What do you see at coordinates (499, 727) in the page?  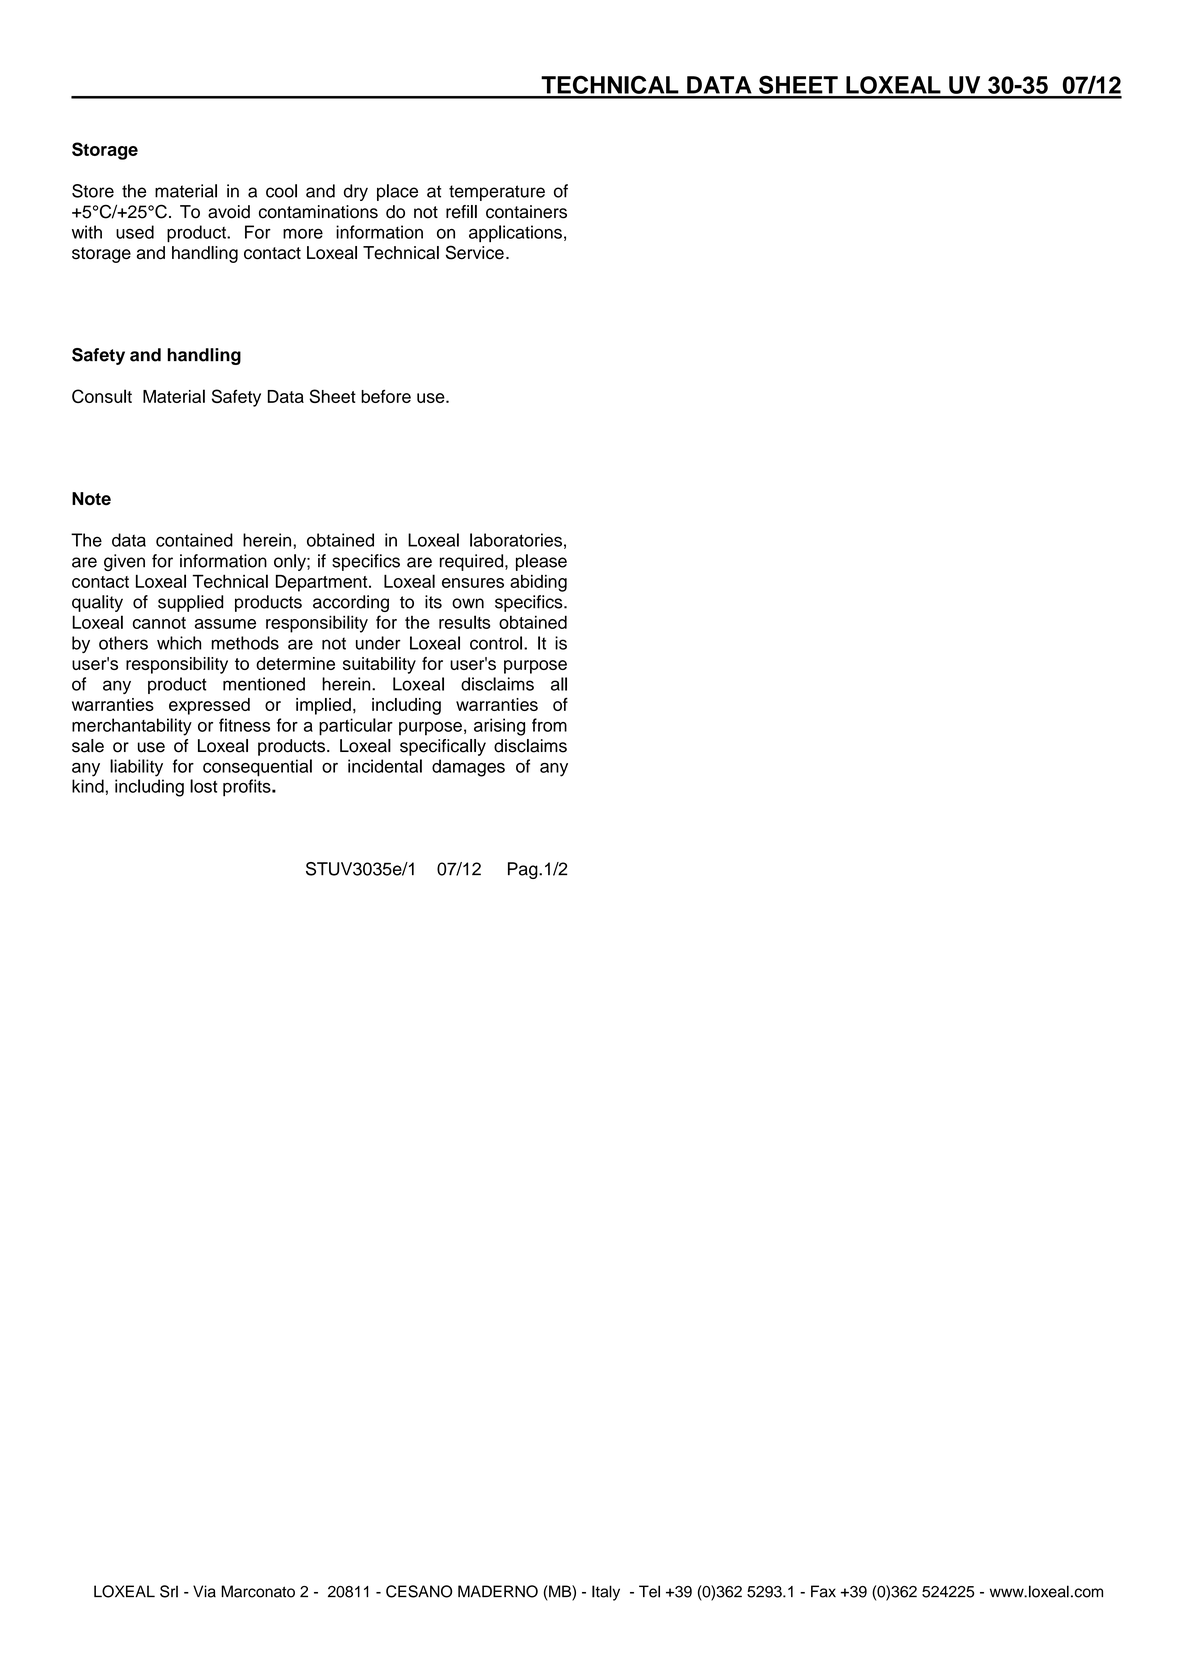 I see `arising` at bounding box center [499, 727].
